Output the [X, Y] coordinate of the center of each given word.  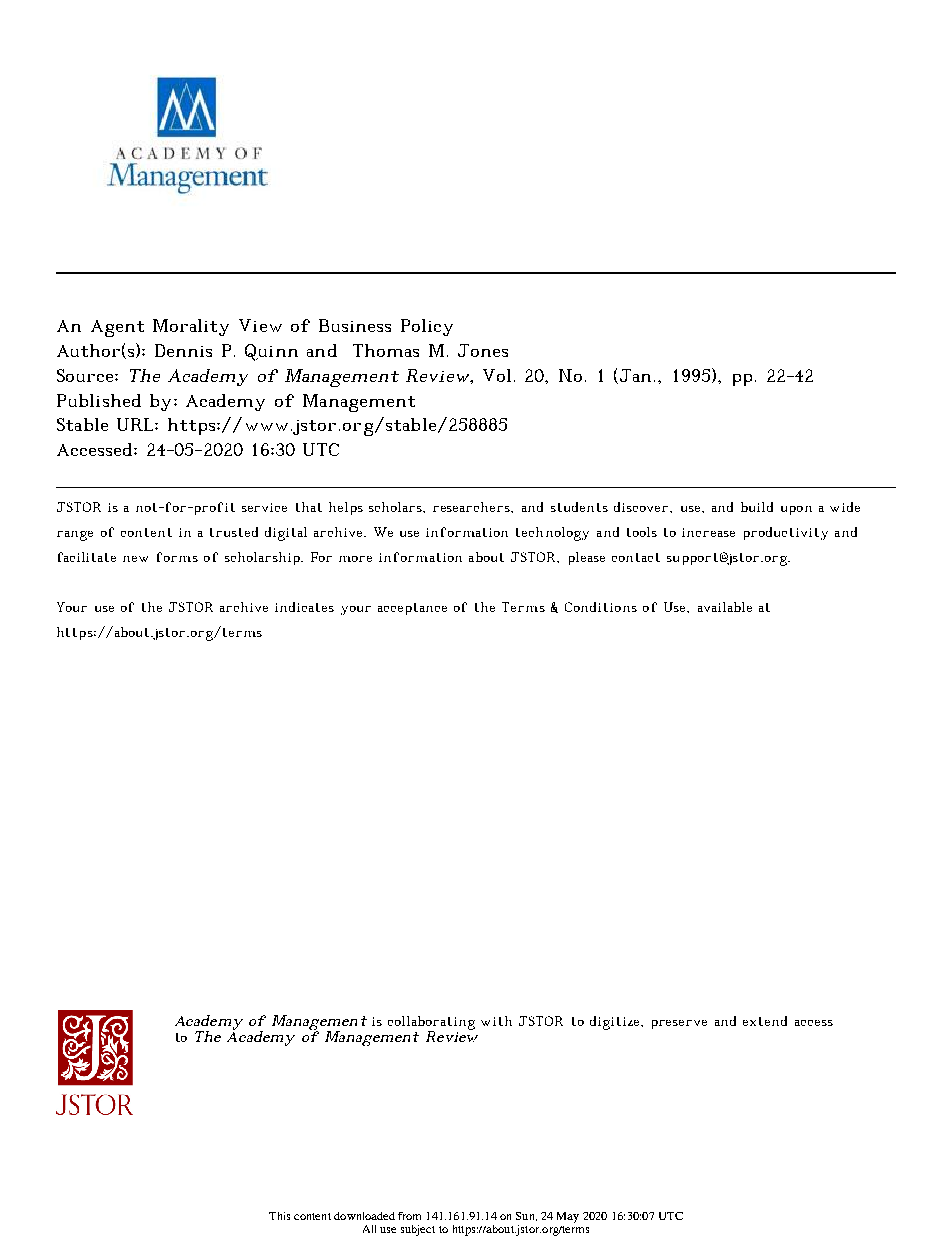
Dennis [183, 350]
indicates [304, 607]
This [279, 1216]
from [409, 1216]
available [725, 607]
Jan [634, 376]
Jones [483, 350]
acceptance [412, 609]
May [568, 1217]
